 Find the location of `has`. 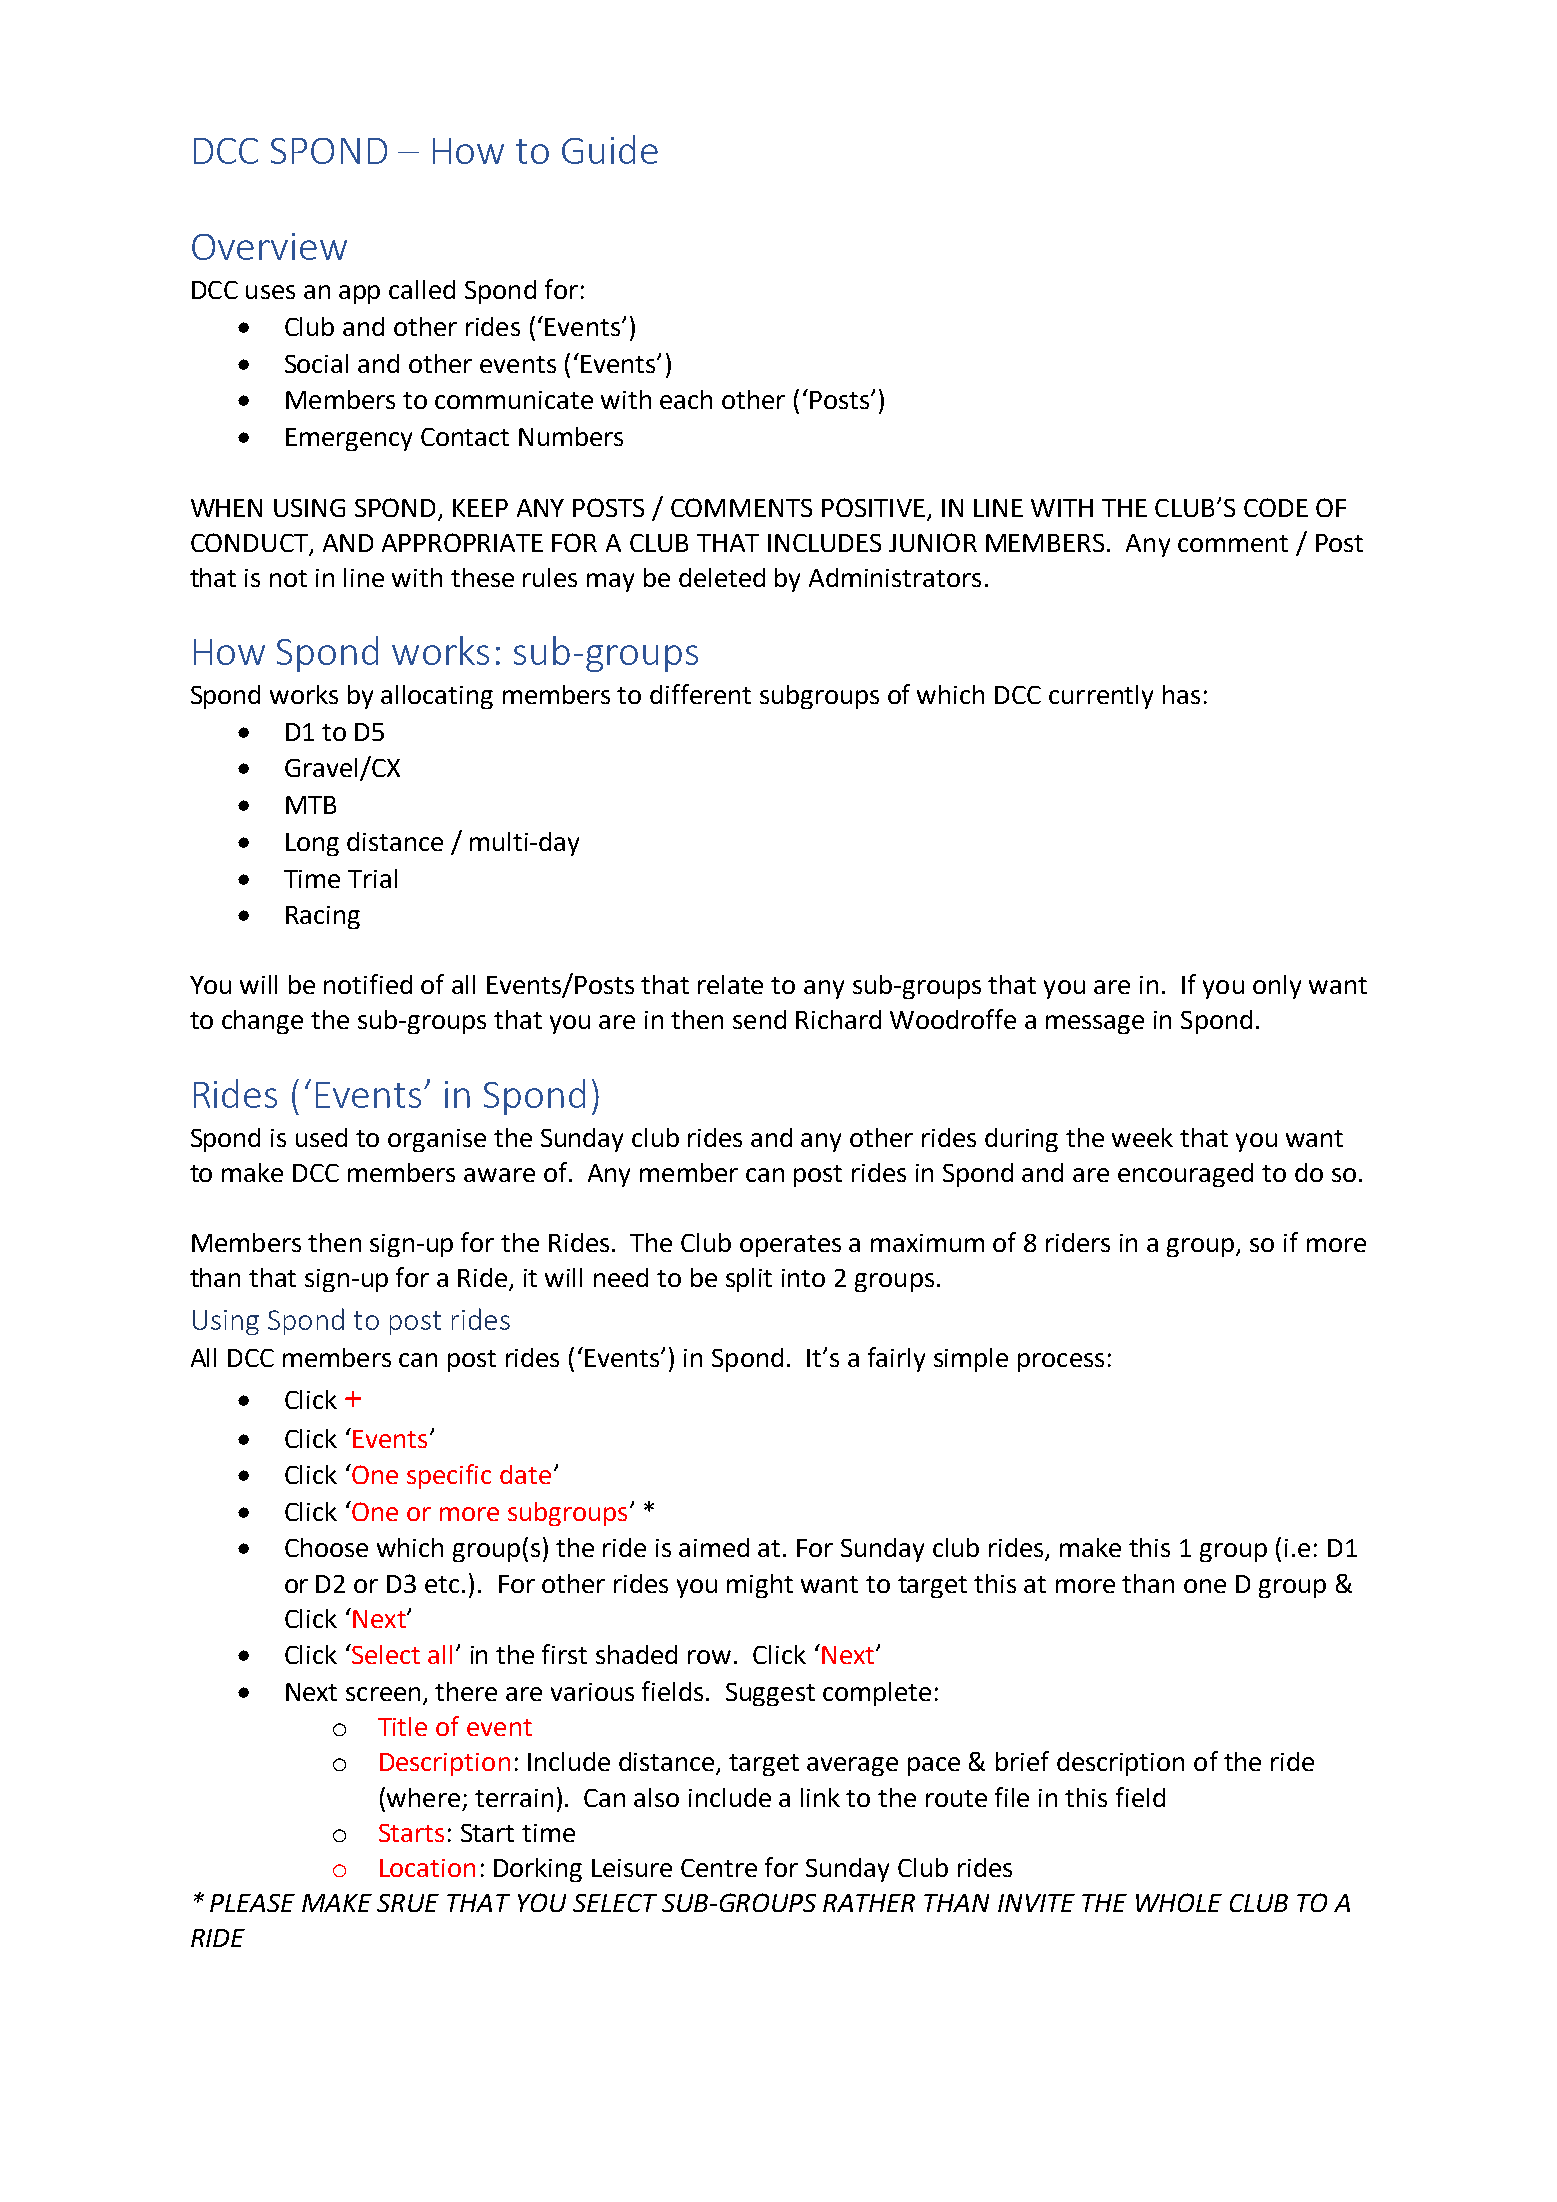

has is located at coordinates (1181, 694).
